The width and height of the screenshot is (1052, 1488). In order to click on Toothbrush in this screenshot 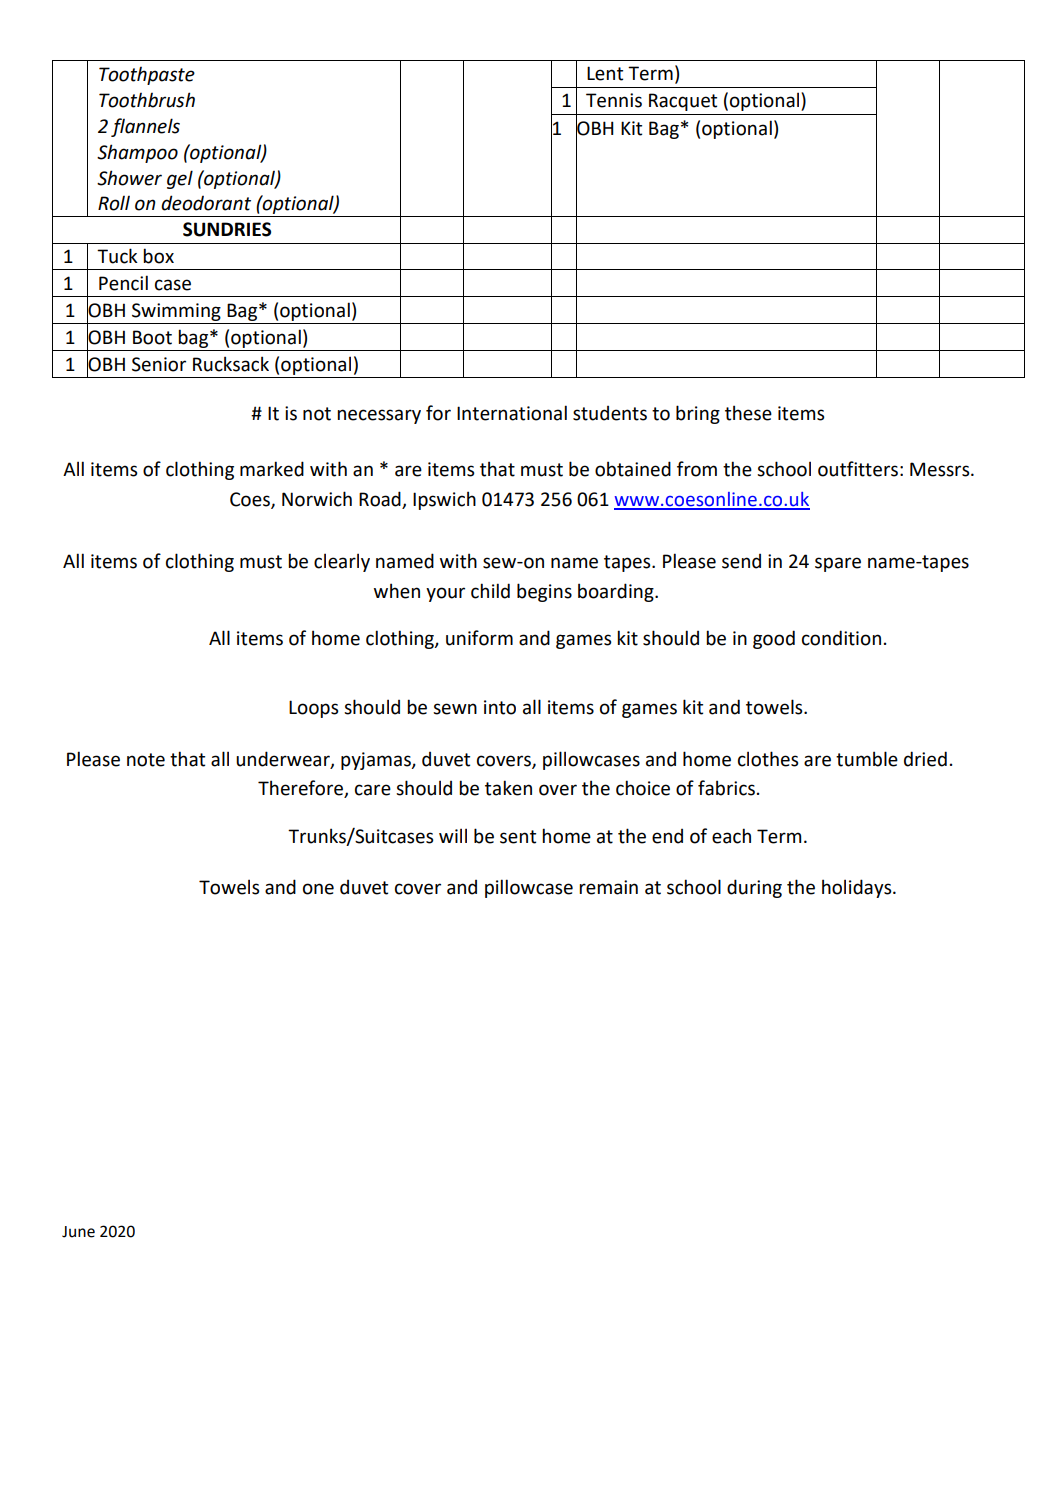, I will do `click(147, 100)`.
